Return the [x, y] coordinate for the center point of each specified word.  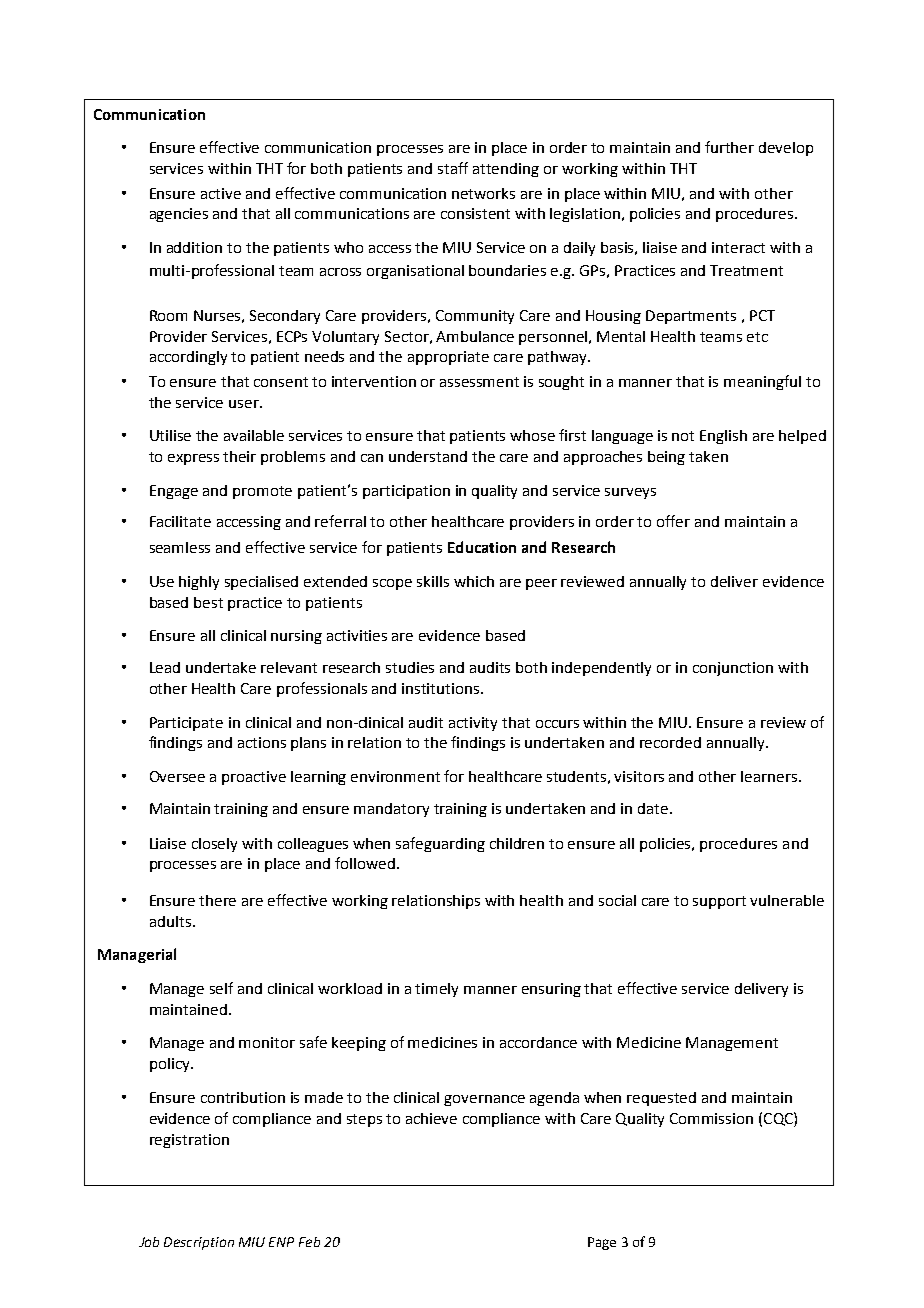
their [239, 456]
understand [428, 456]
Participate [186, 724]
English [723, 437]
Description [199, 1243]
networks [483, 193]
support [719, 902]
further [729, 147]
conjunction [733, 669]
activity [473, 724]
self [221, 988]
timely [436, 990]
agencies [179, 215]
